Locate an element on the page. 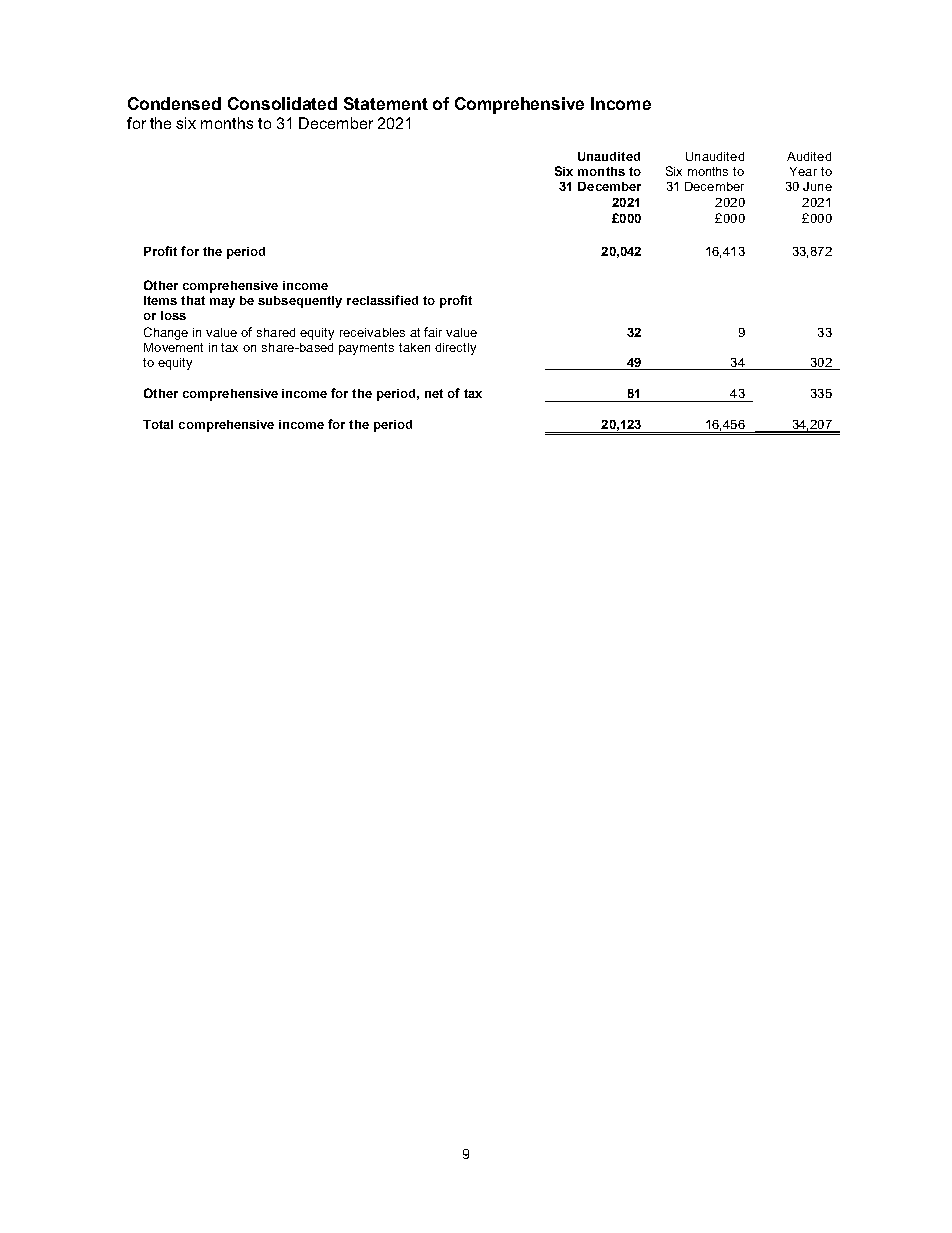 Image resolution: width=952 pixels, height=1233 pixels. that is located at coordinates (193, 300).
